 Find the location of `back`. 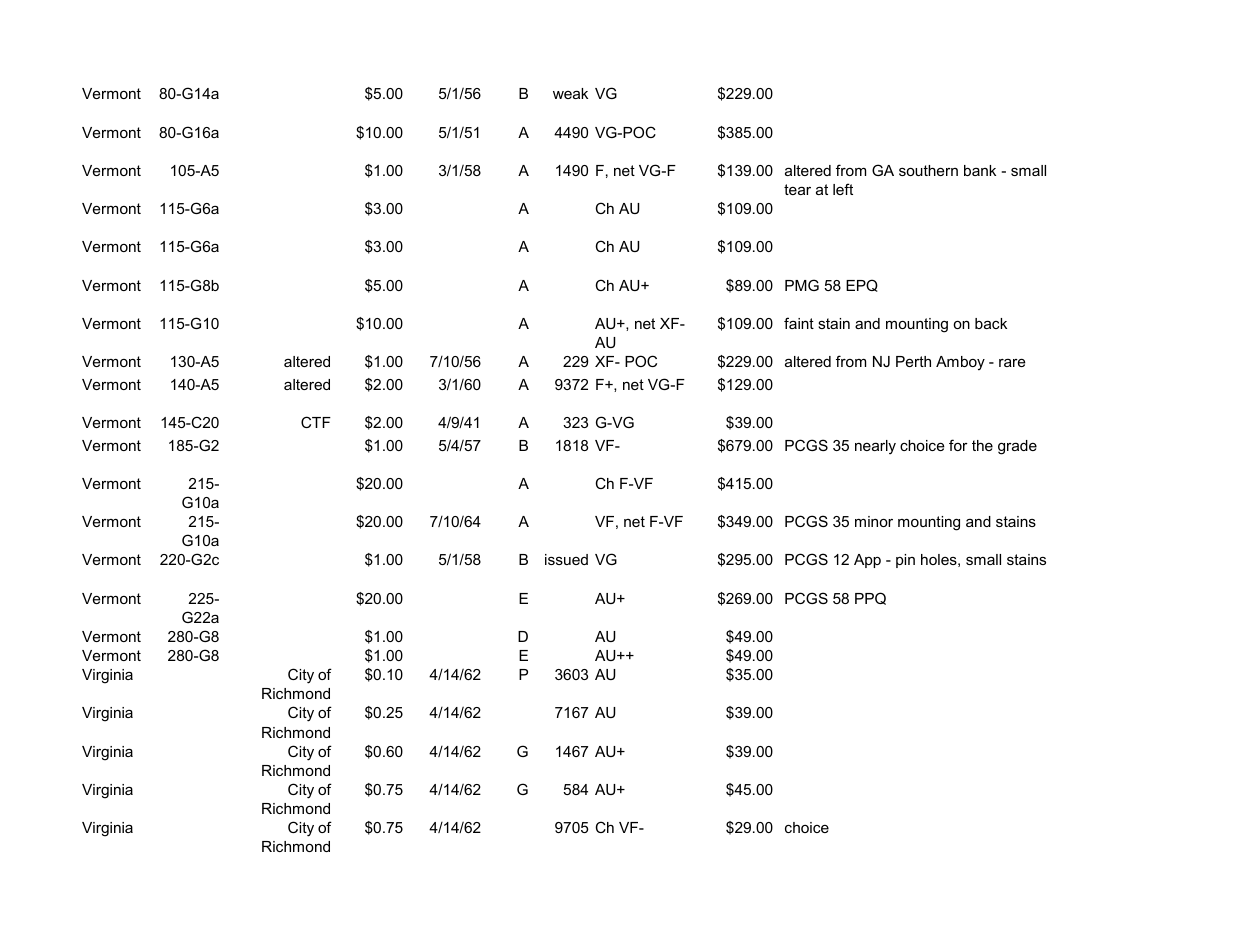

back is located at coordinates (991, 323).
